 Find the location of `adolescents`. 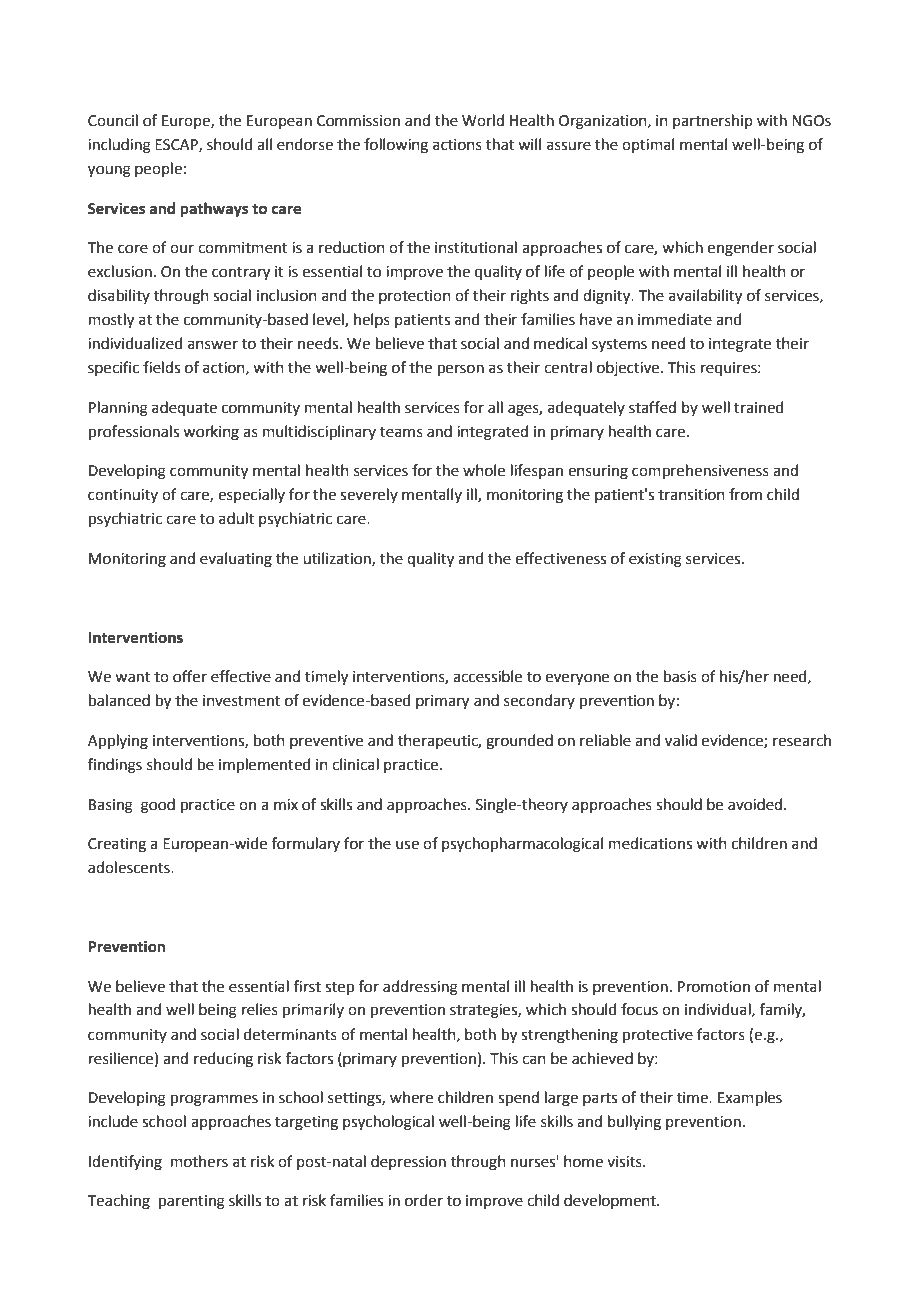

adolescents is located at coordinates (130, 867).
